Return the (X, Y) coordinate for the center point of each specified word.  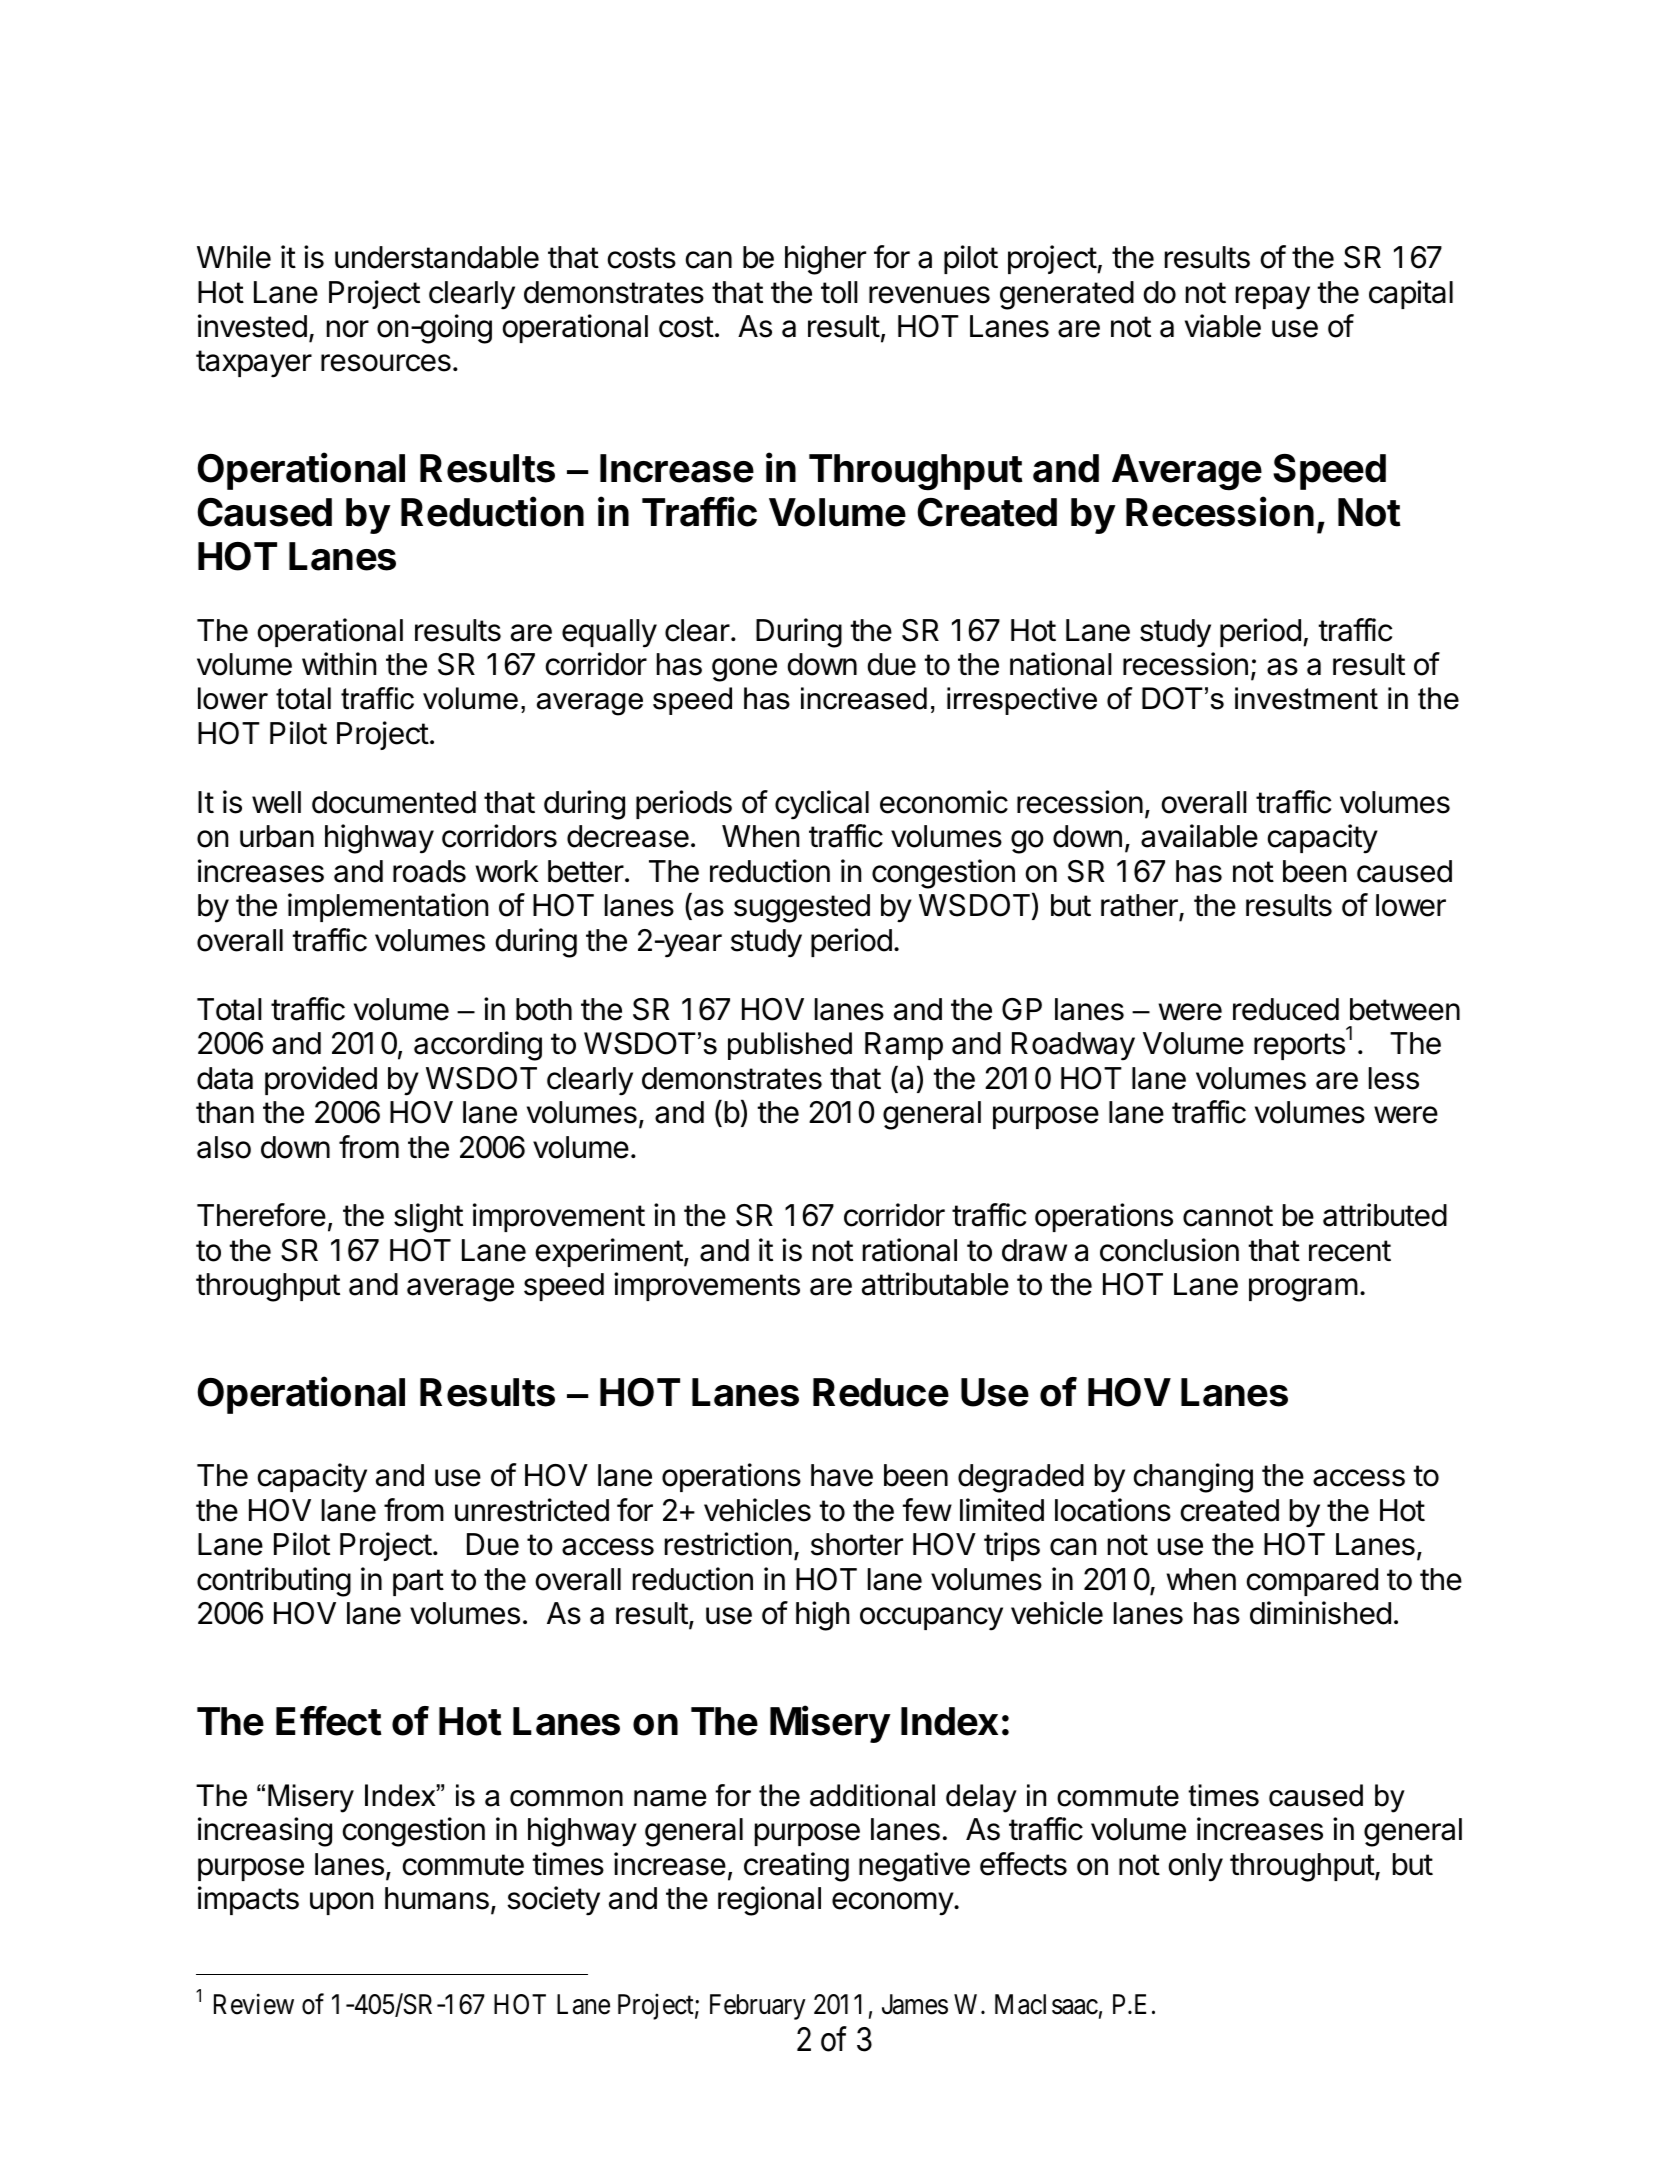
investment (1306, 698)
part (418, 1582)
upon (341, 1903)
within (339, 663)
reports (1299, 1046)
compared (1312, 1582)
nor (348, 329)
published (790, 1046)
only (1196, 1867)
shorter (857, 1544)
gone (744, 670)
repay (1273, 298)
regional (769, 1901)
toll (839, 292)
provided (321, 1080)
